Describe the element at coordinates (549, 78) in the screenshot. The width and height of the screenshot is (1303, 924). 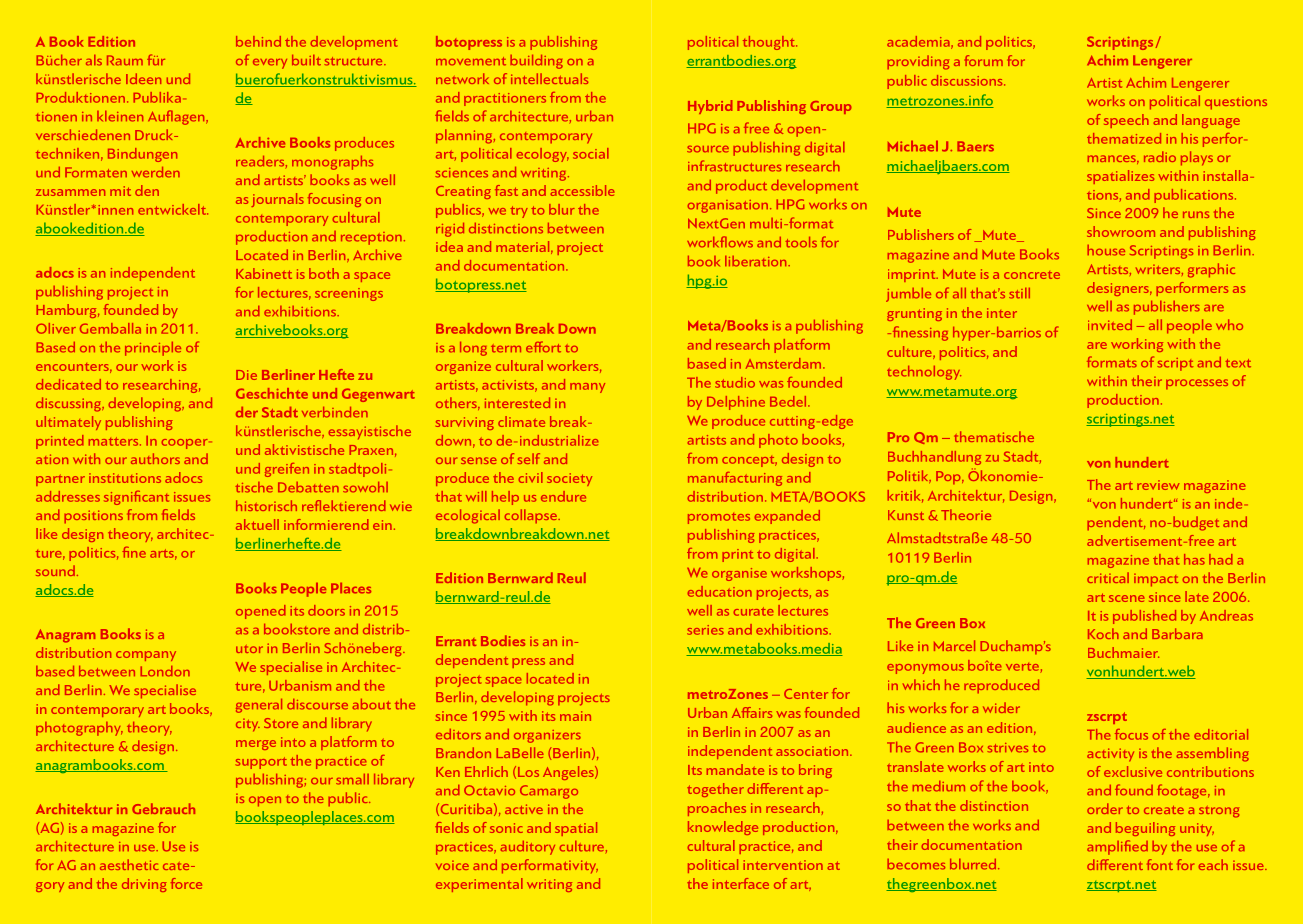
I see `intellectuals` at that location.
